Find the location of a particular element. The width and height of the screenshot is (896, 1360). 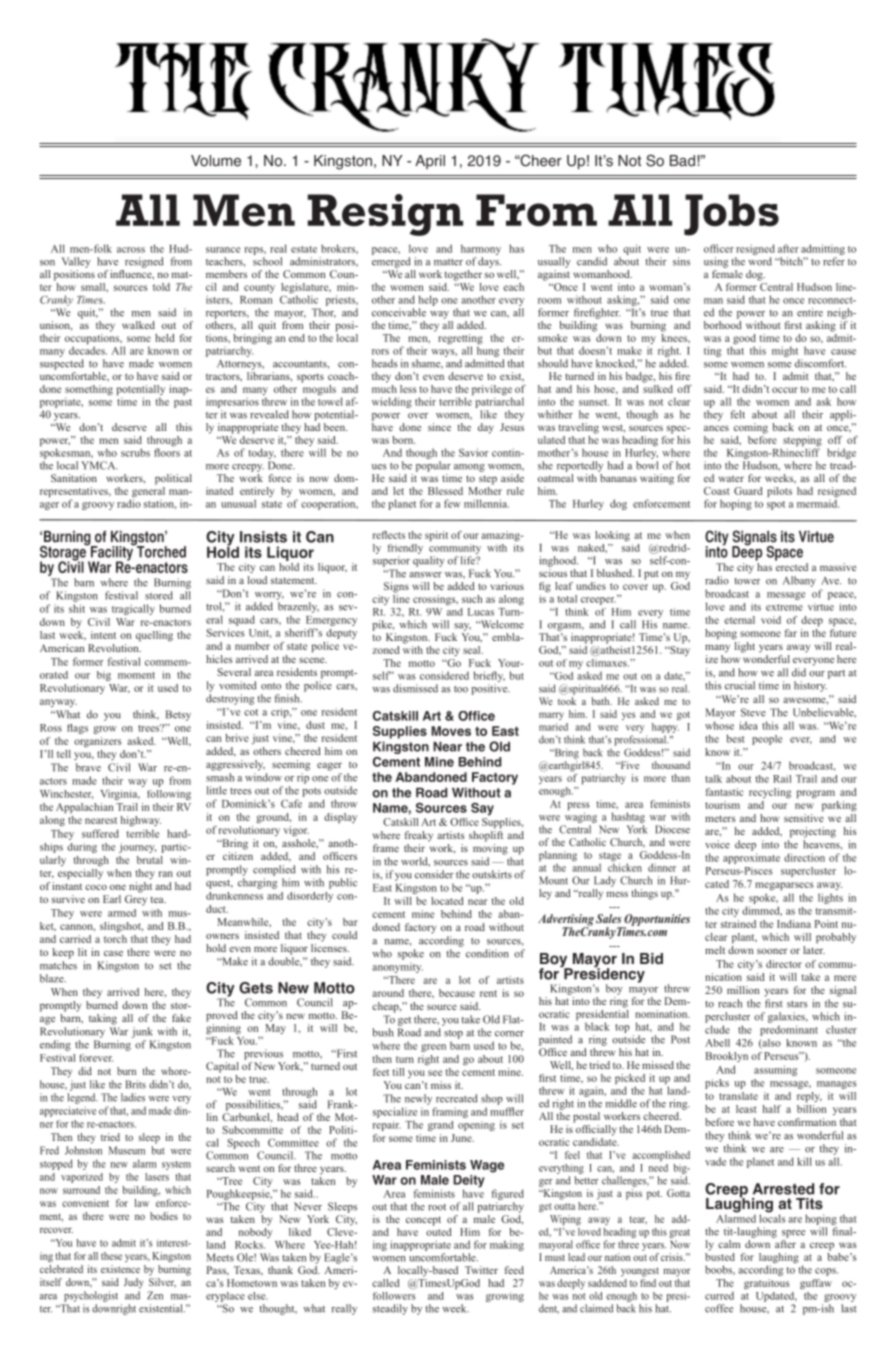

Betsy is located at coordinates (178, 715).
